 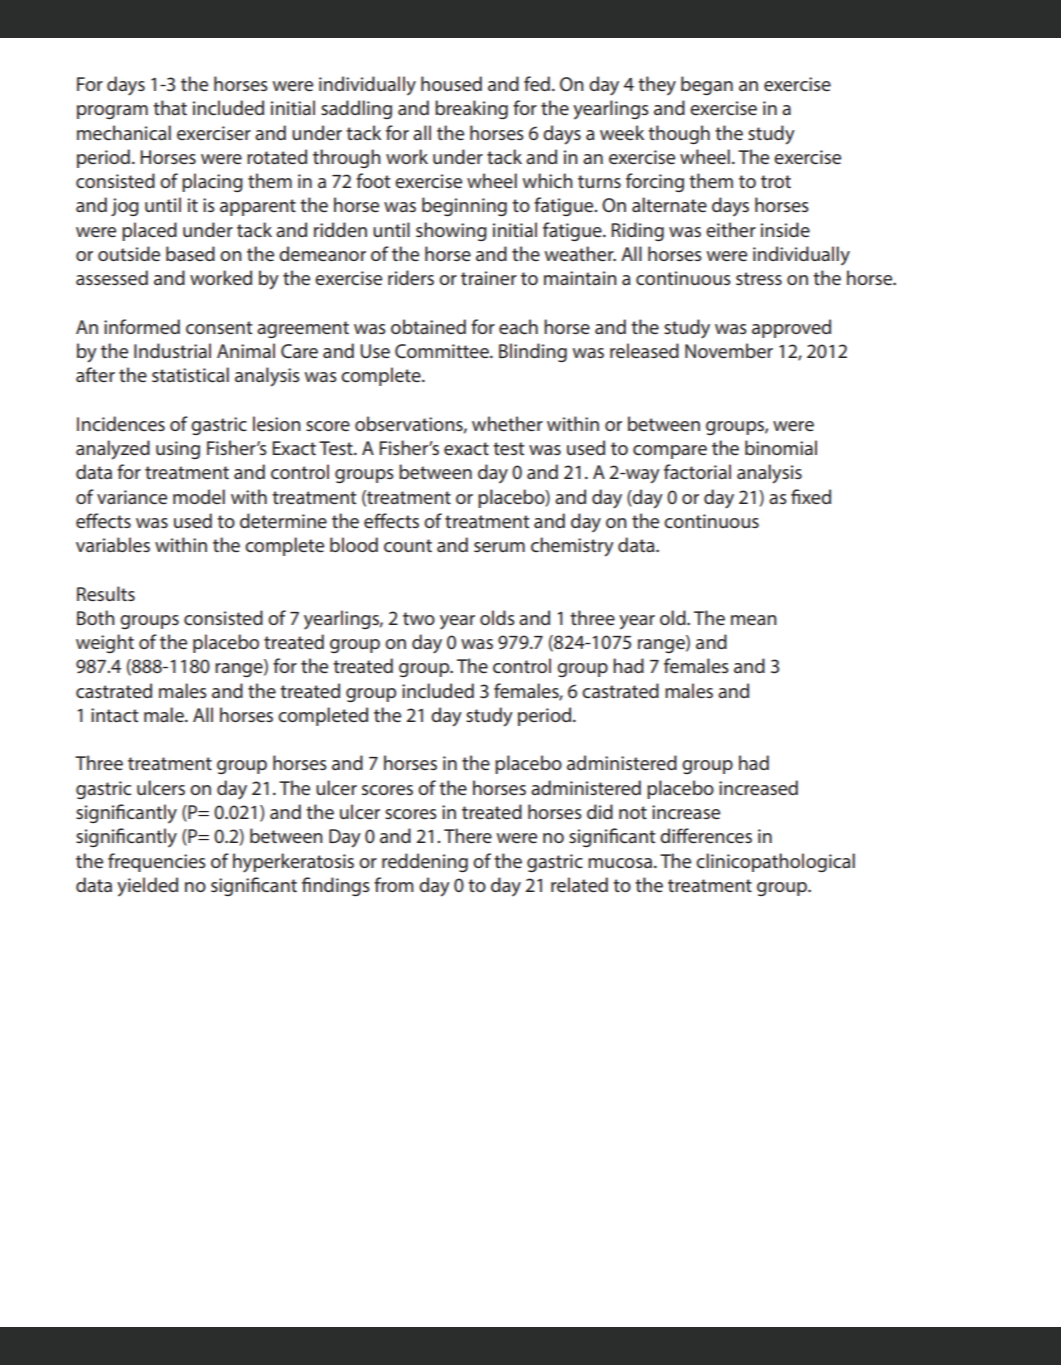 I want to click on two, so click(x=419, y=618).
